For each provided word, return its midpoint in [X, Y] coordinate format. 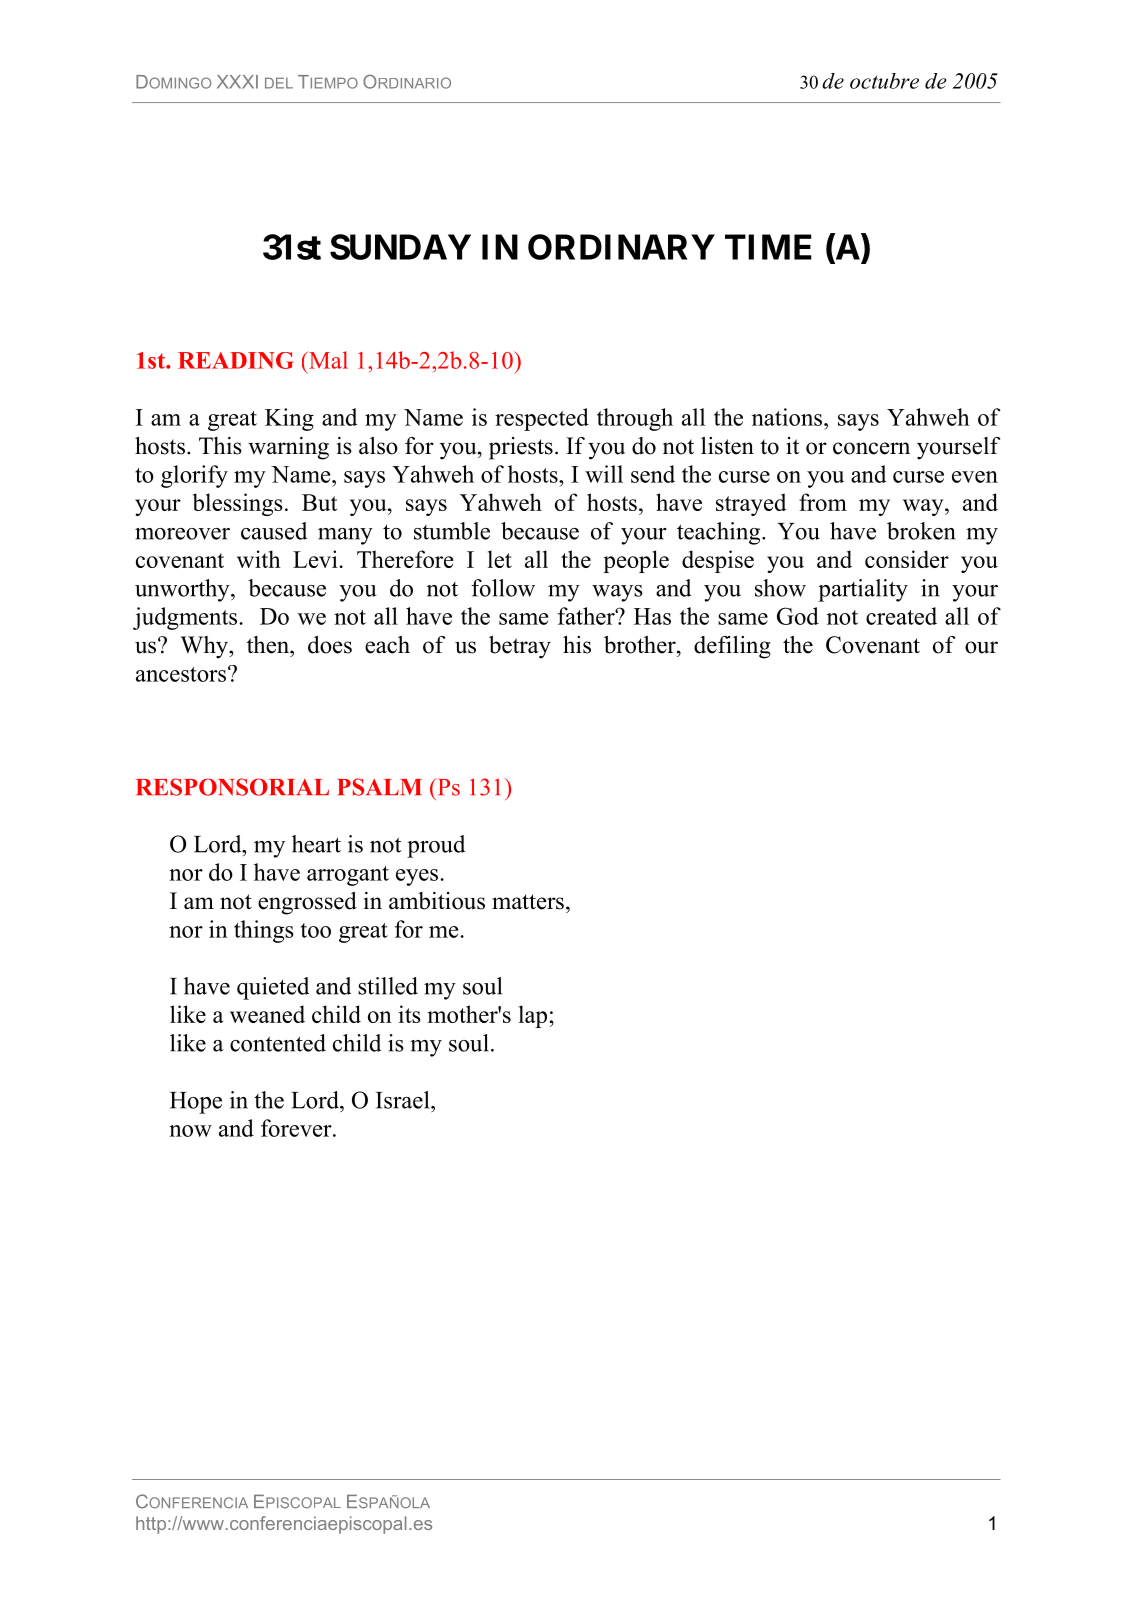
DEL [279, 83]
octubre [884, 81]
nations [788, 417]
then [269, 645]
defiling [732, 647]
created [901, 616]
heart [316, 844]
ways [617, 593]
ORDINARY [621, 247]
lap [534, 1016]
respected [542, 419]
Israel [404, 1100]
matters [528, 902]
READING [236, 360]
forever [297, 1128]
